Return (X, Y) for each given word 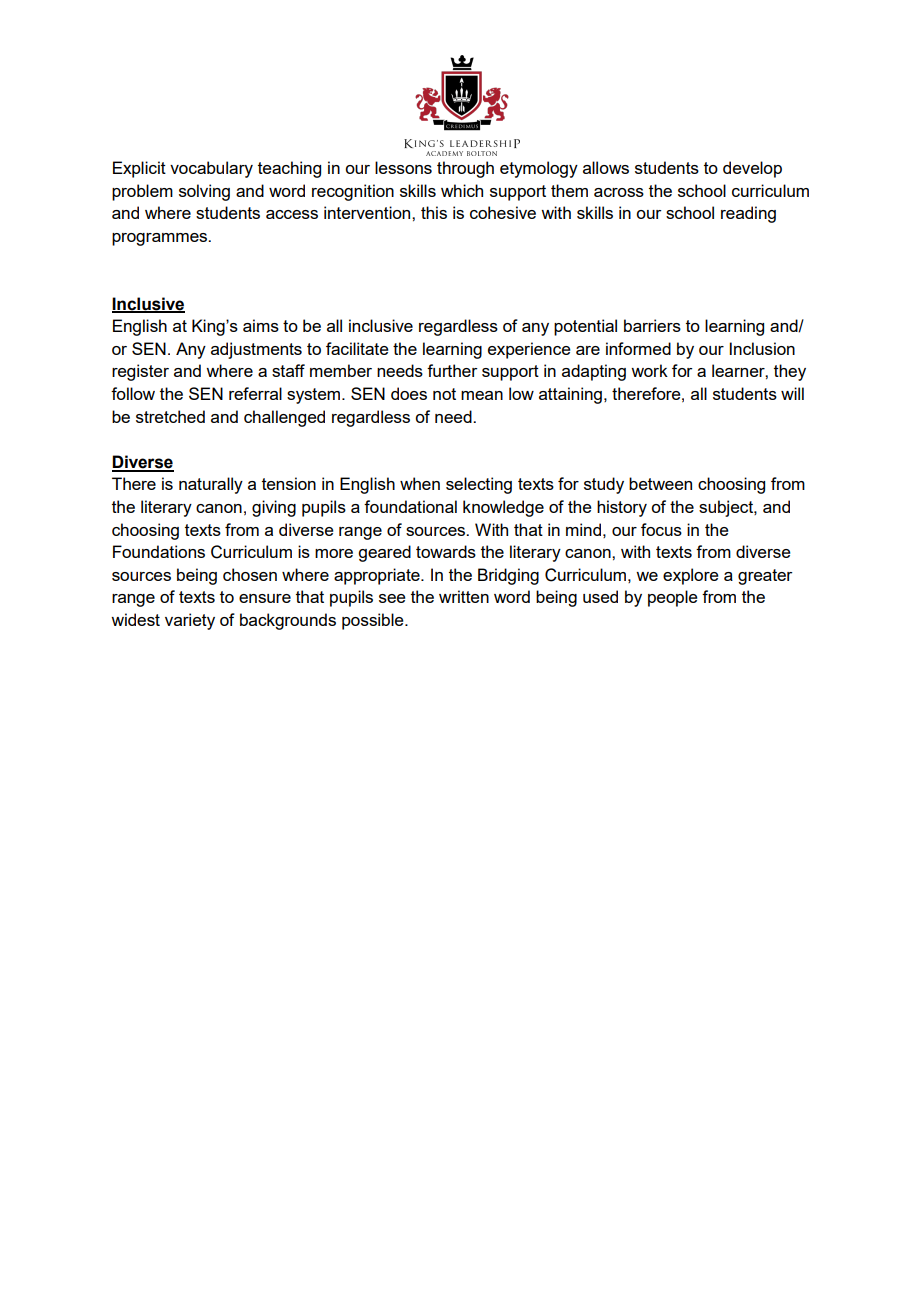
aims (261, 325)
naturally (211, 485)
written (464, 596)
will (792, 393)
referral (255, 393)
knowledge (503, 508)
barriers (652, 325)
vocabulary (211, 169)
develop (752, 169)
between (660, 483)
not (444, 394)
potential (585, 327)
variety (190, 621)
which (462, 190)
